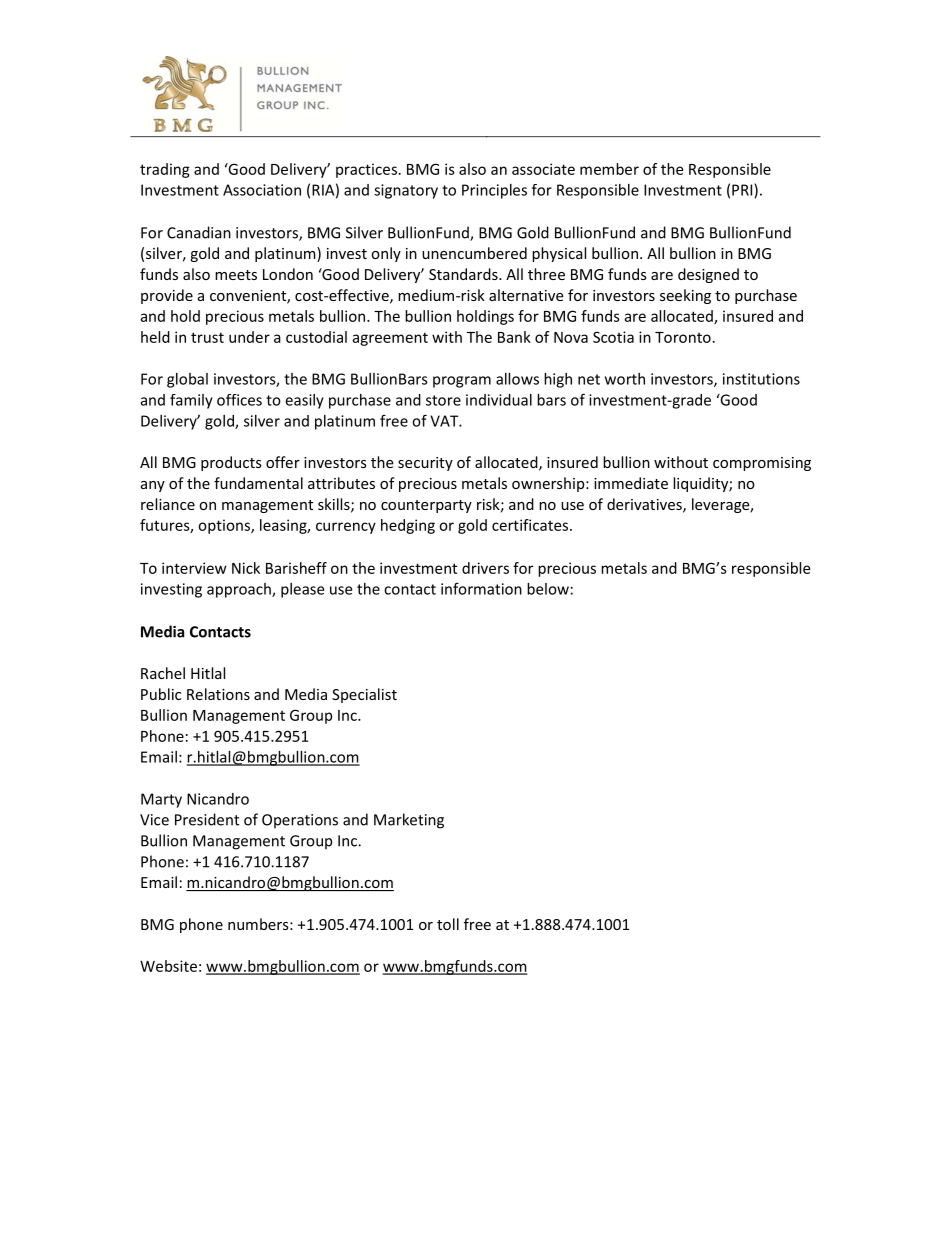  I want to click on member, so click(609, 169).
